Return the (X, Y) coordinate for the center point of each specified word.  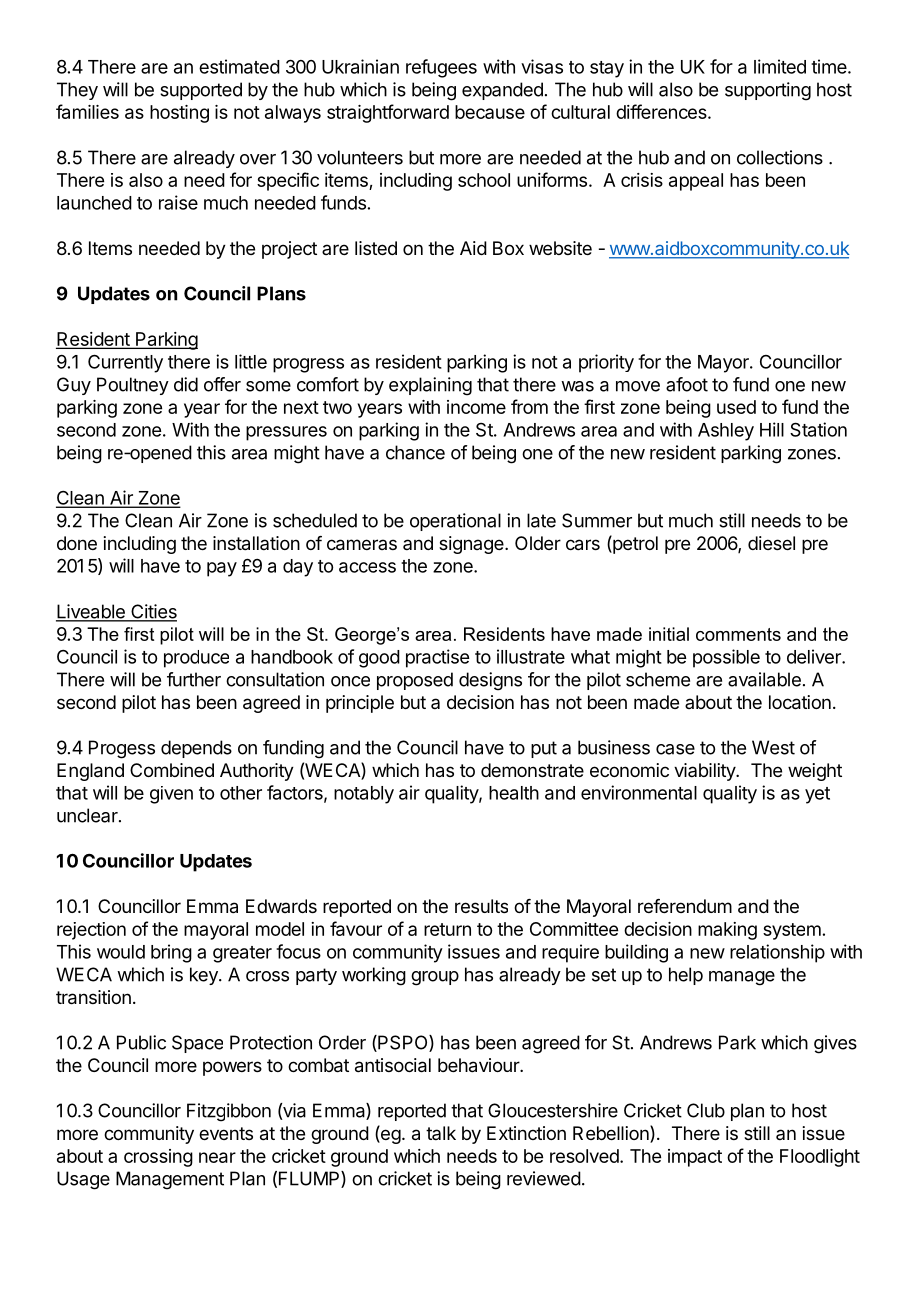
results (481, 906)
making (727, 931)
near (217, 1157)
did (186, 384)
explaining (430, 386)
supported (201, 91)
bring (171, 953)
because (490, 112)
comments (738, 634)
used (736, 407)
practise (437, 658)
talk (441, 1133)
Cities (153, 612)
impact (695, 1158)
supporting (768, 91)
